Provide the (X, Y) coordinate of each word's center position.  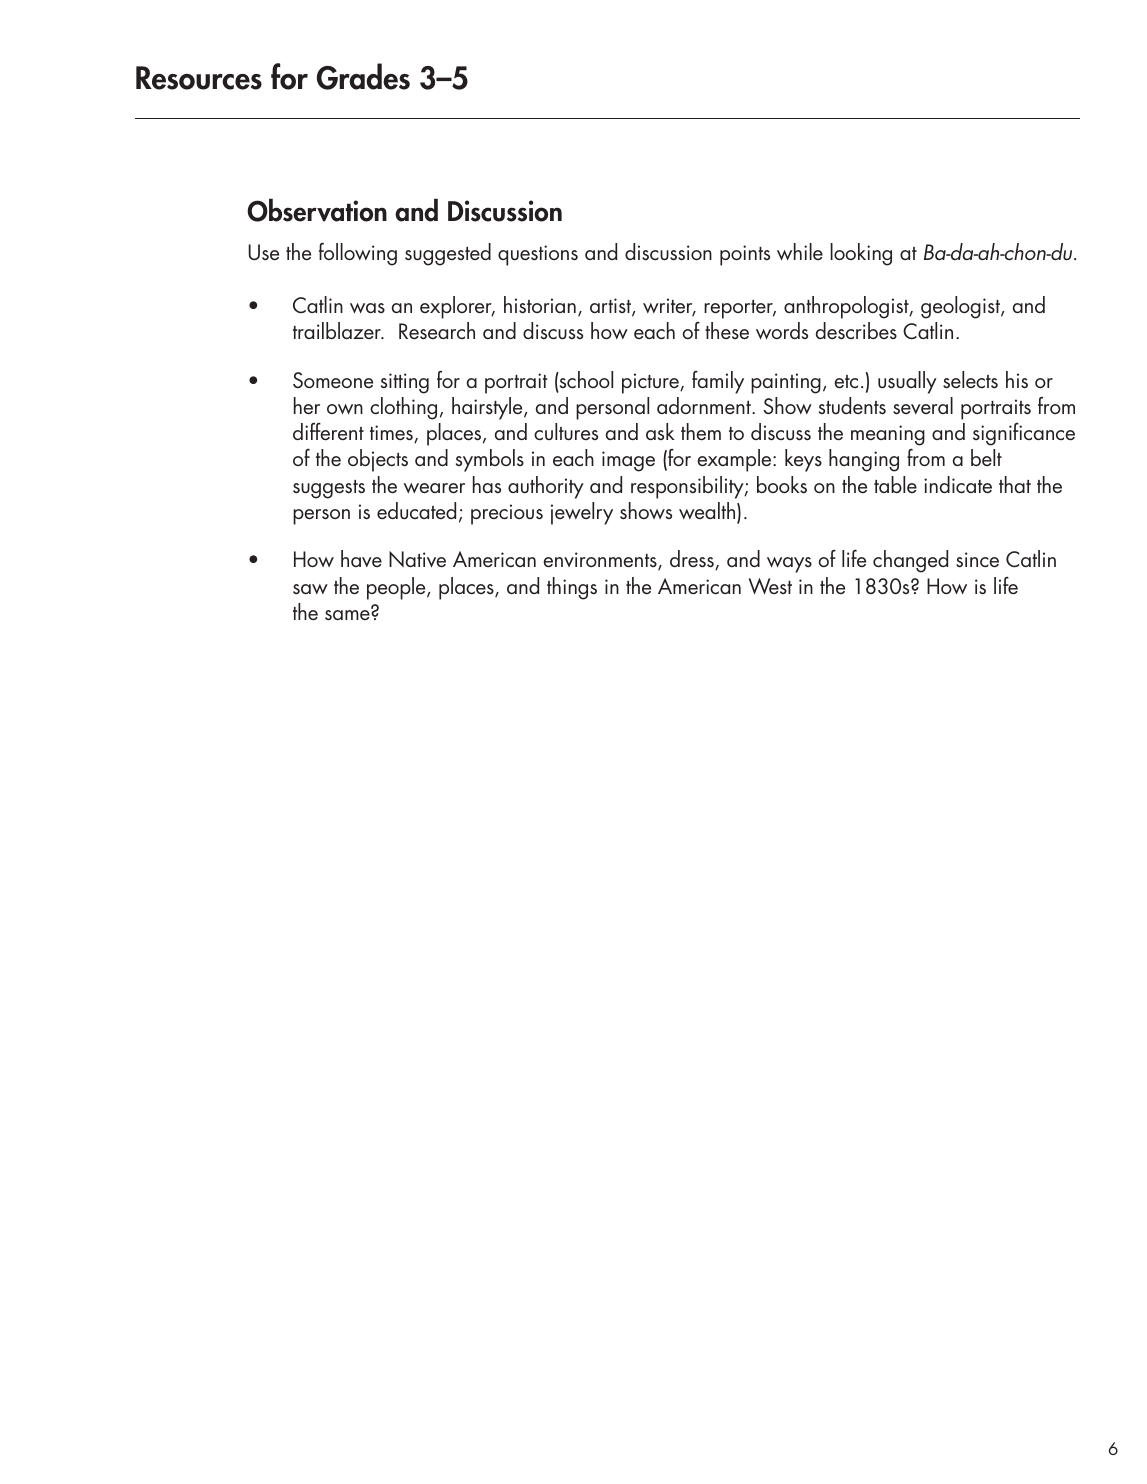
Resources (199, 78)
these (727, 331)
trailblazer (338, 330)
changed (910, 561)
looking (861, 254)
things (572, 588)
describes (856, 331)
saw (310, 589)
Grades (363, 76)
